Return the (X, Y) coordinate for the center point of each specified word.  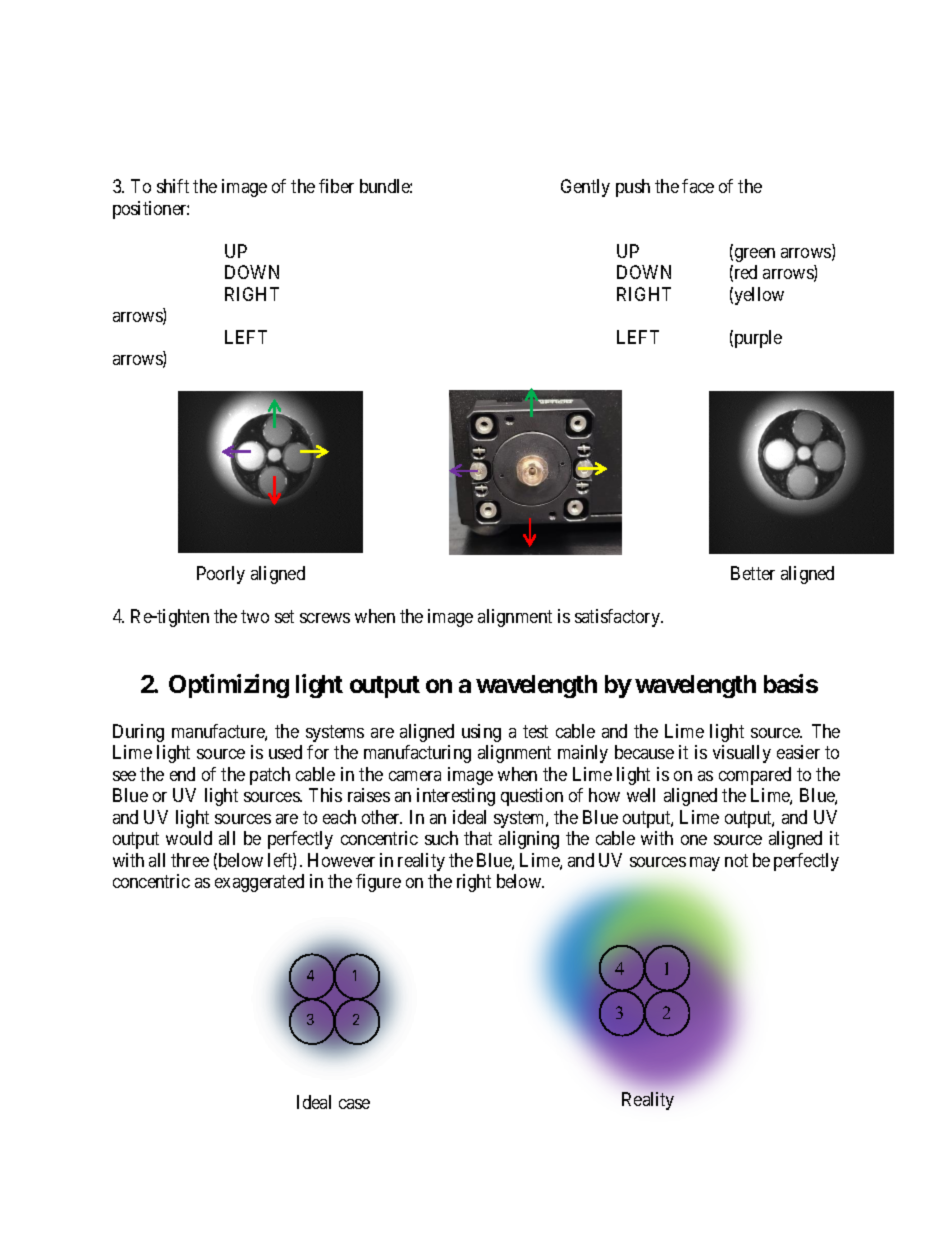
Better (753, 573)
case (354, 1104)
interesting (456, 797)
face (698, 186)
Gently (585, 188)
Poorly (221, 575)
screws (325, 618)
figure (378, 883)
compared (755, 776)
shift (173, 186)
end (182, 774)
